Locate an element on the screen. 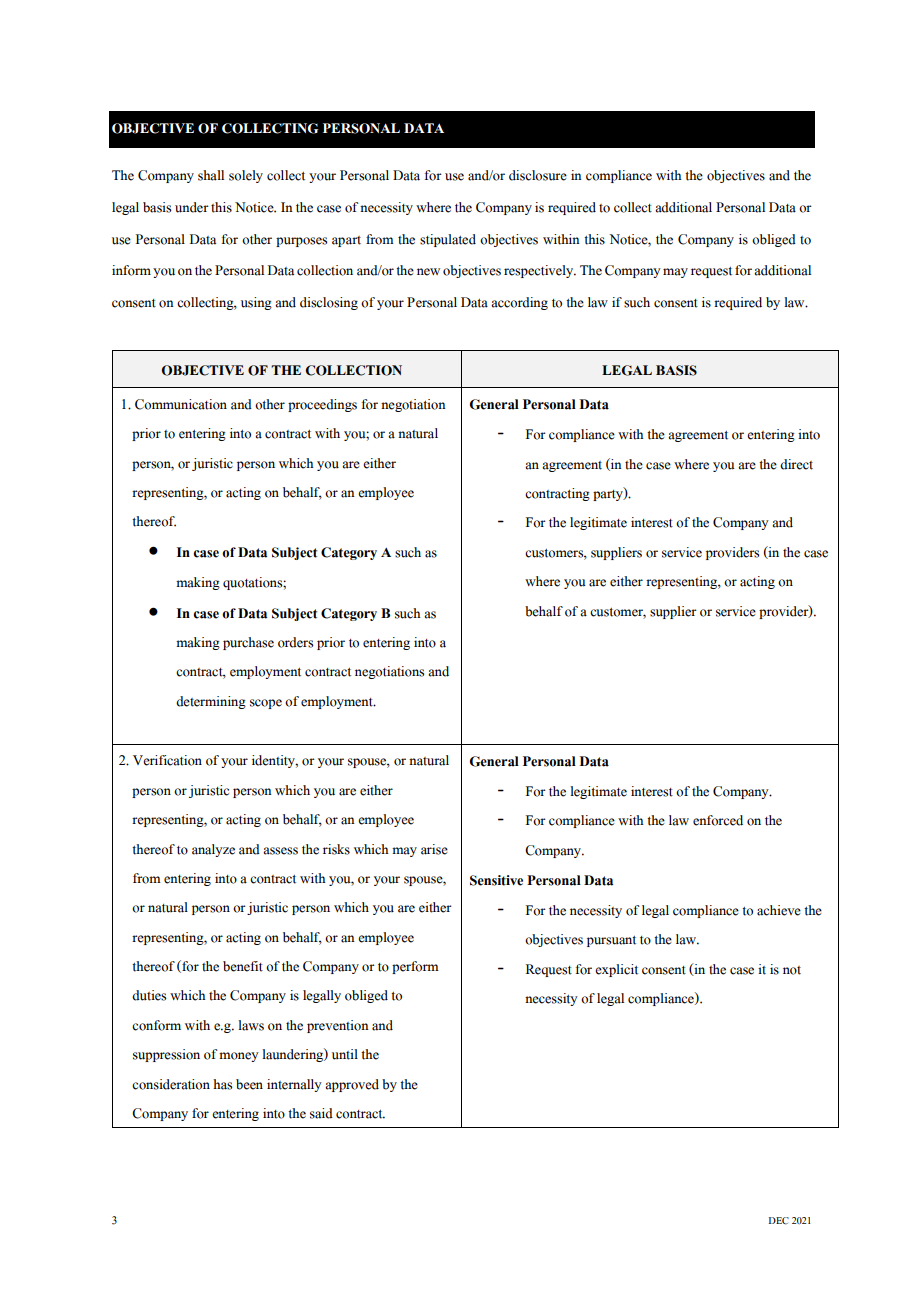 This screenshot has width=924, height=1308. shall is located at coordinates (211, 175).
